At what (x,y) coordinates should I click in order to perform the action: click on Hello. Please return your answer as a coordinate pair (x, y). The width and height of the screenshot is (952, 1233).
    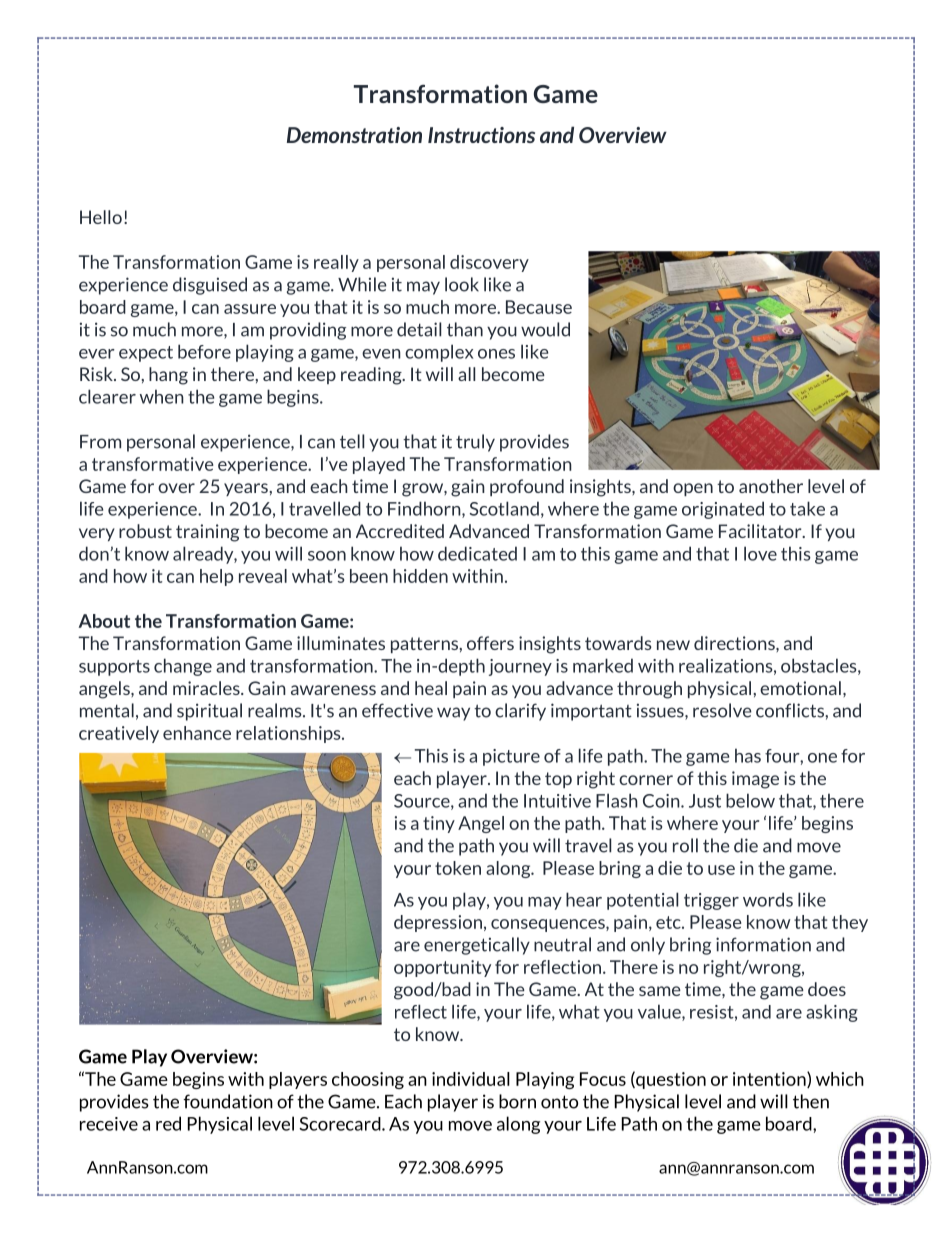
    Looking at the image, I should click on (101, 217).
